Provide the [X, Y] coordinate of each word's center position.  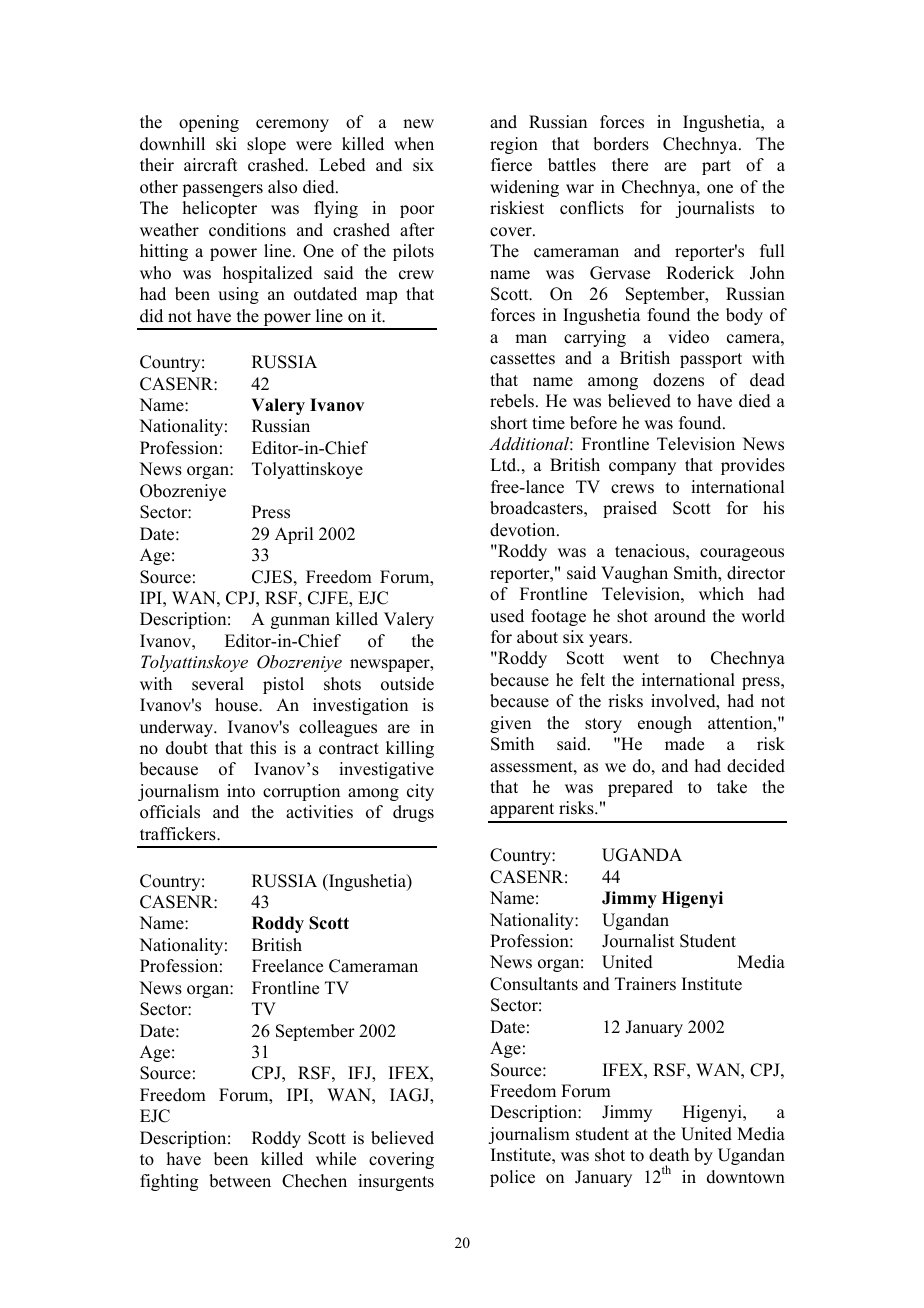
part [716, 167]
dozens [678, 380]
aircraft [210, 165]
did [151, 316]
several [218, 684]
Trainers [645, 984]
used [507, 616]
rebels [513, 401]
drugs [413, 813]
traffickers [179, 834]
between [240, 1181]
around [680, 616]
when [414, 144]
